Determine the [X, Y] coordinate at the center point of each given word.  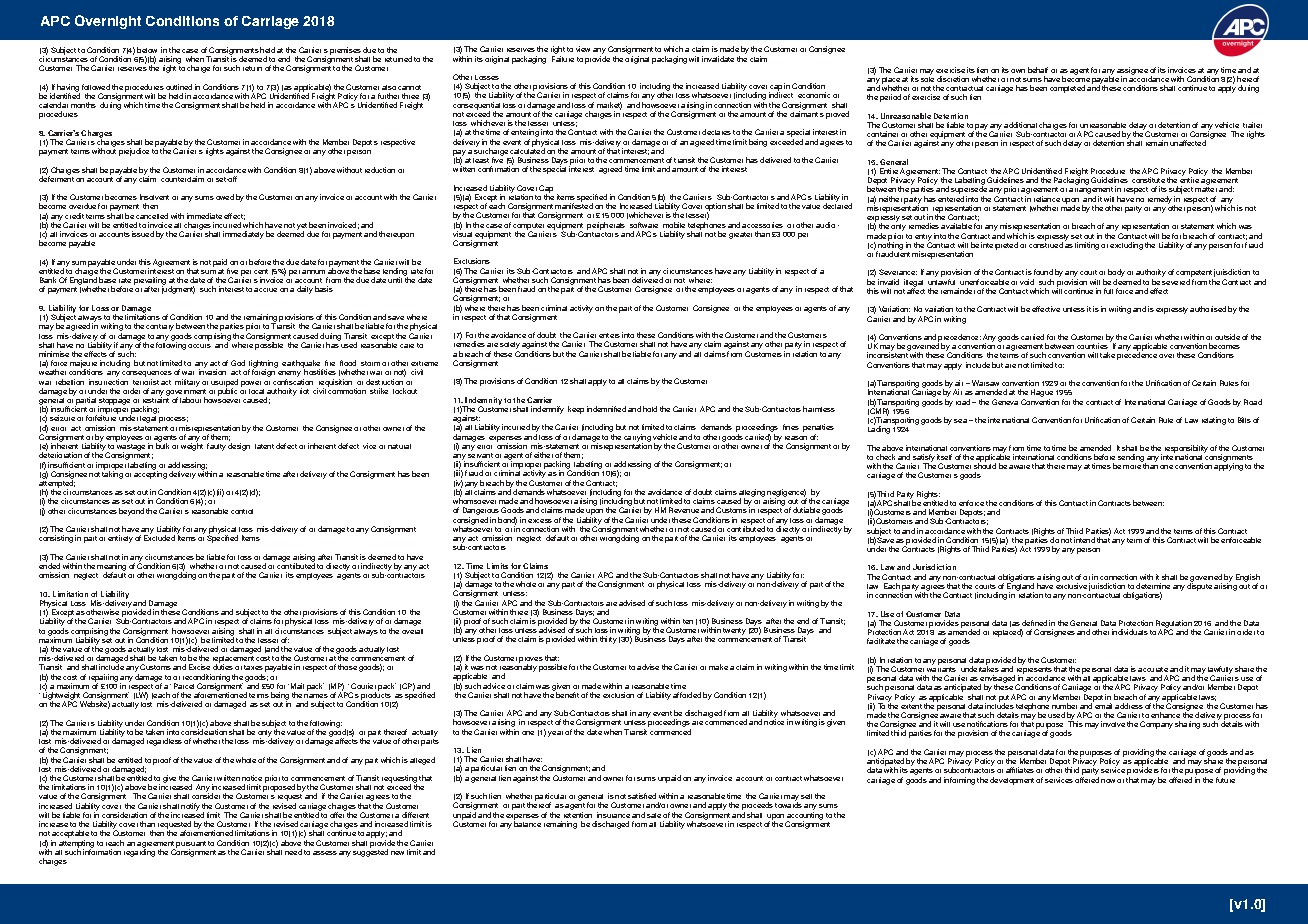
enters [609, 335]
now [1108, 781]
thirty [608, 640]
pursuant [191, 845]
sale [654, 815]
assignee [1132, 72]
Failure [563, 59]
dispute [1199, 586]
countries [1092, 346]
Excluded [159, 538]
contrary [160, 327]
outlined [179, 87]
